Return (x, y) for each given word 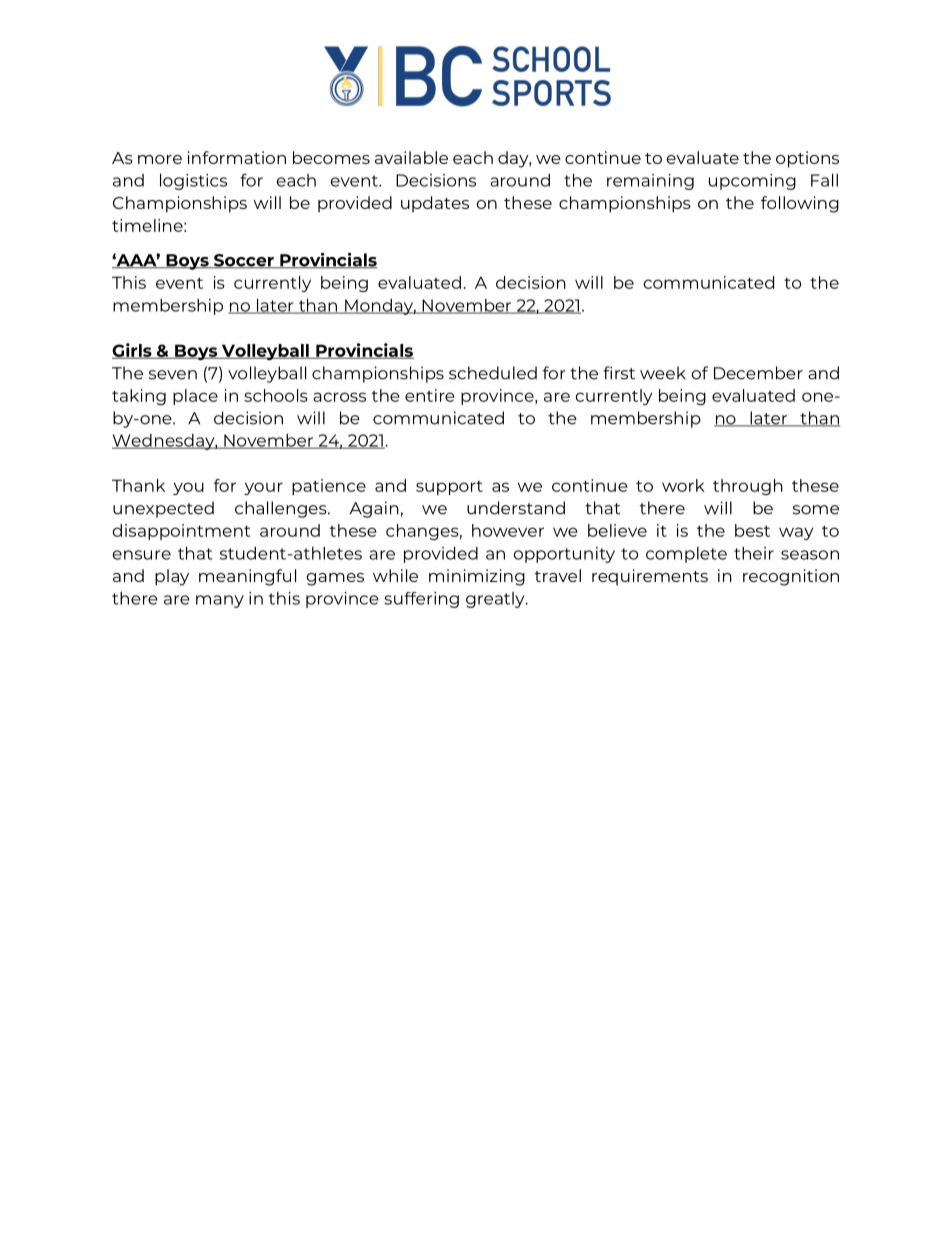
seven (173, 375)
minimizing (477, 577)
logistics (193, 181)
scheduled (493, 373)
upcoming (752, 182)
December (758, 373)
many (220, 601)
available (411, 157)
